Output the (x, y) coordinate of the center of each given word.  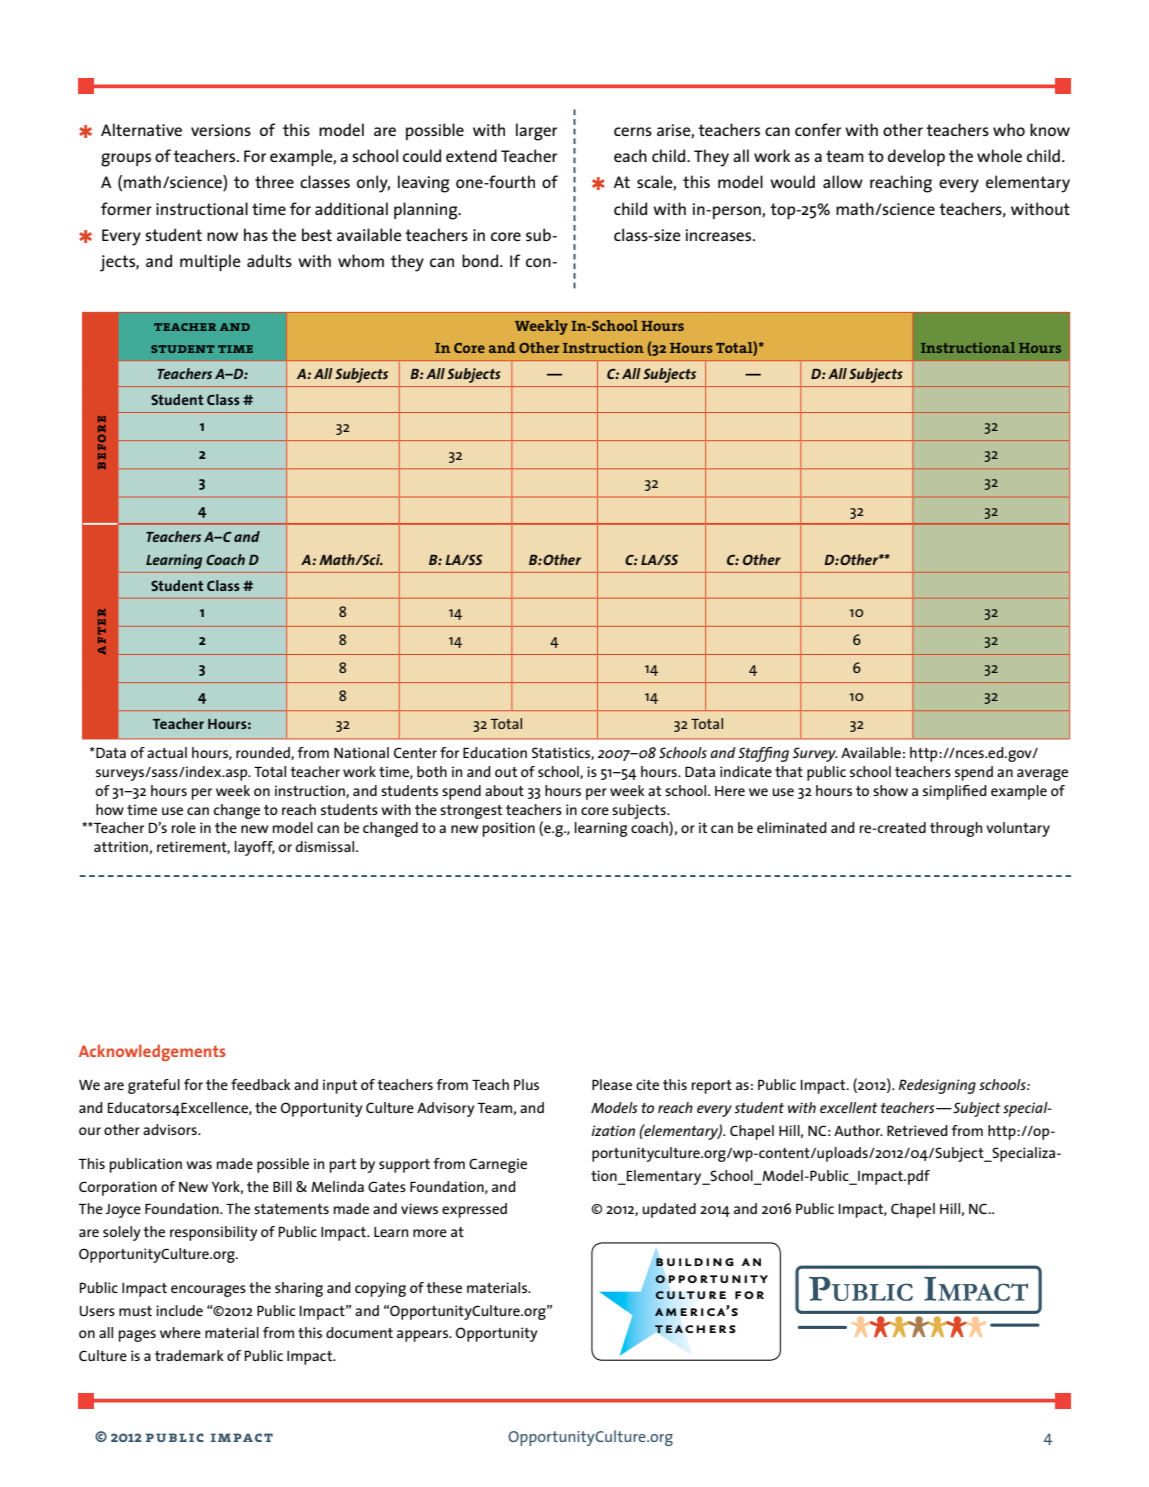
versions (221, 130)
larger (536, 132)
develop (916, 157)
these (444, 1287)
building (695, 1262)
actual (167, 752)
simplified (955, 792)
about (504, 790)
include (179, 1310)
